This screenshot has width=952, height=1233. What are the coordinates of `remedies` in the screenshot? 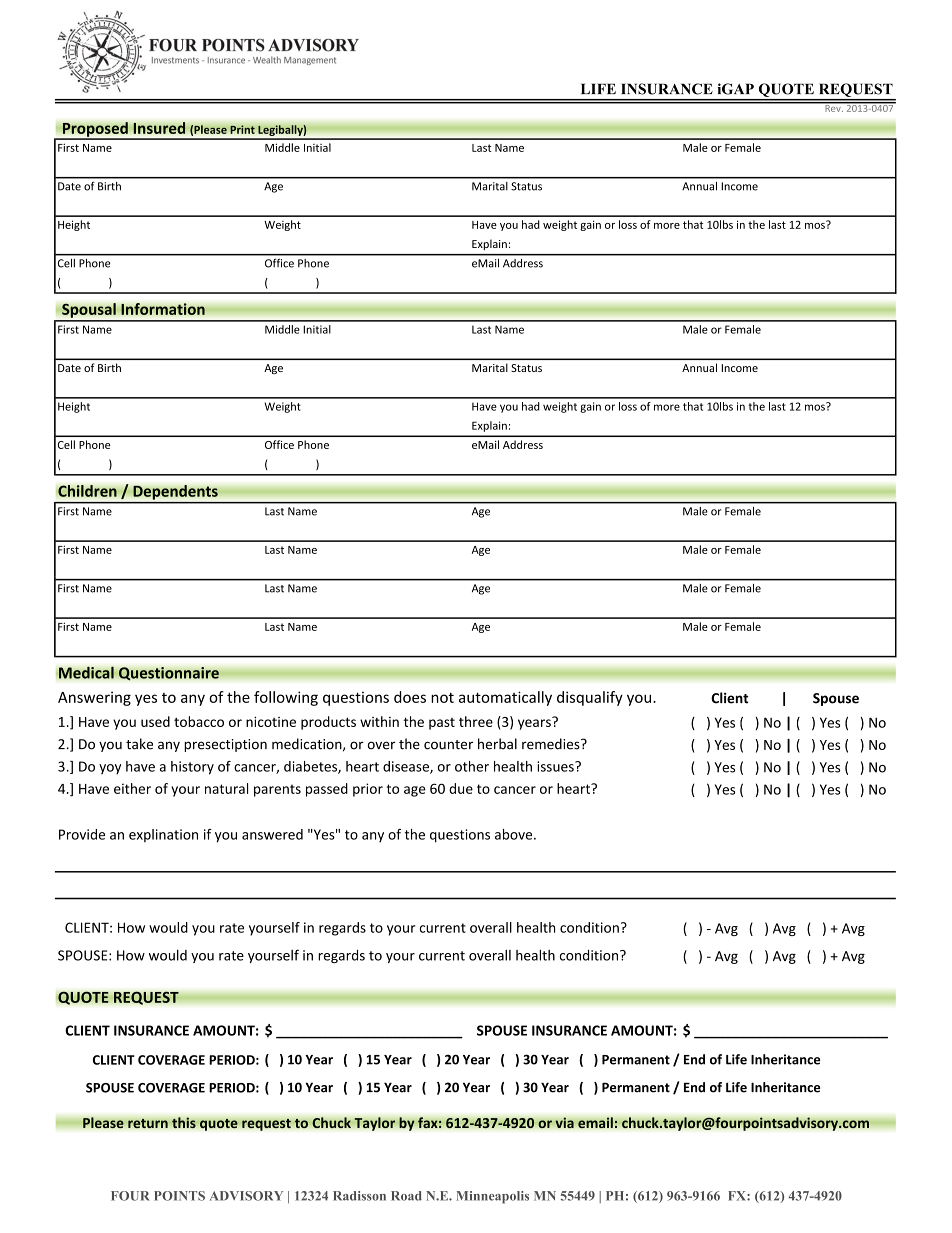 It's located at (552, 744).
